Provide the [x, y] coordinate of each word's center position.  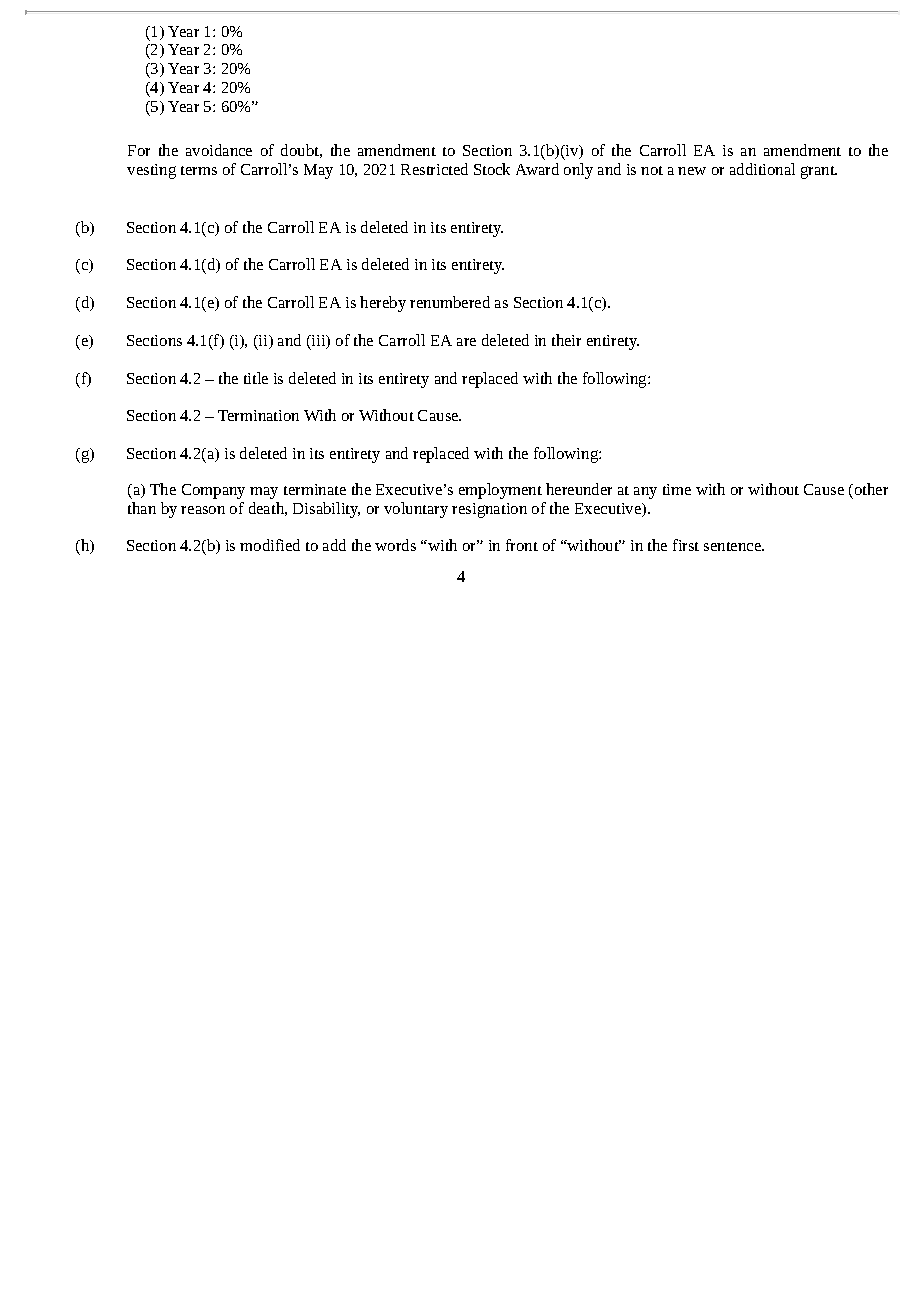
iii [319, 342]
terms [199, 170]
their [566, 340]
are [466, 342]
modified [270, 545]
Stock [492, 169]
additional [762, 169]
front [522, 545]
